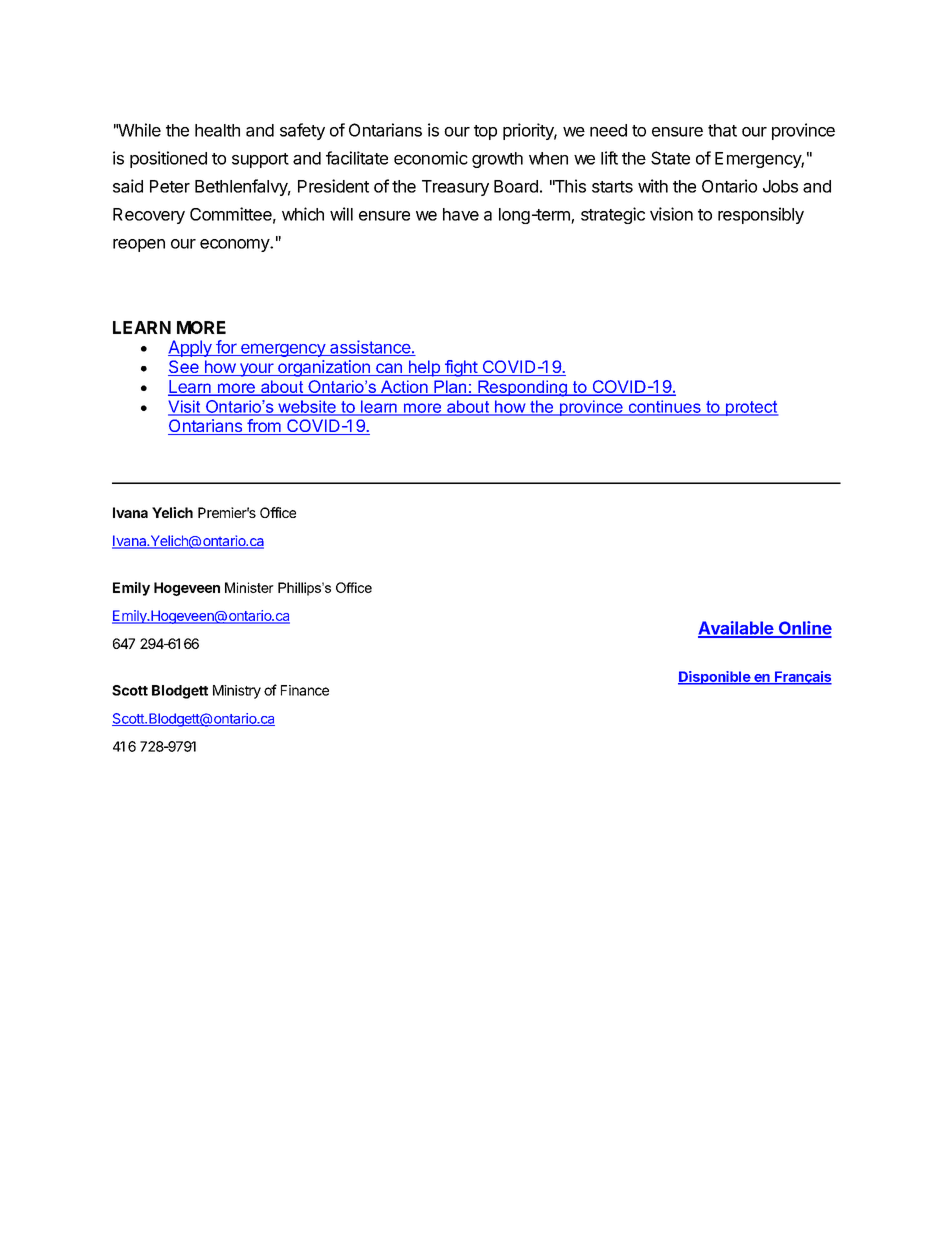 The width and height of the screenshot is (952, 1233). What do you see at coordinates (237, 692) in the screenshot?
I see `Ministry` at bounding box center [237, 692].
